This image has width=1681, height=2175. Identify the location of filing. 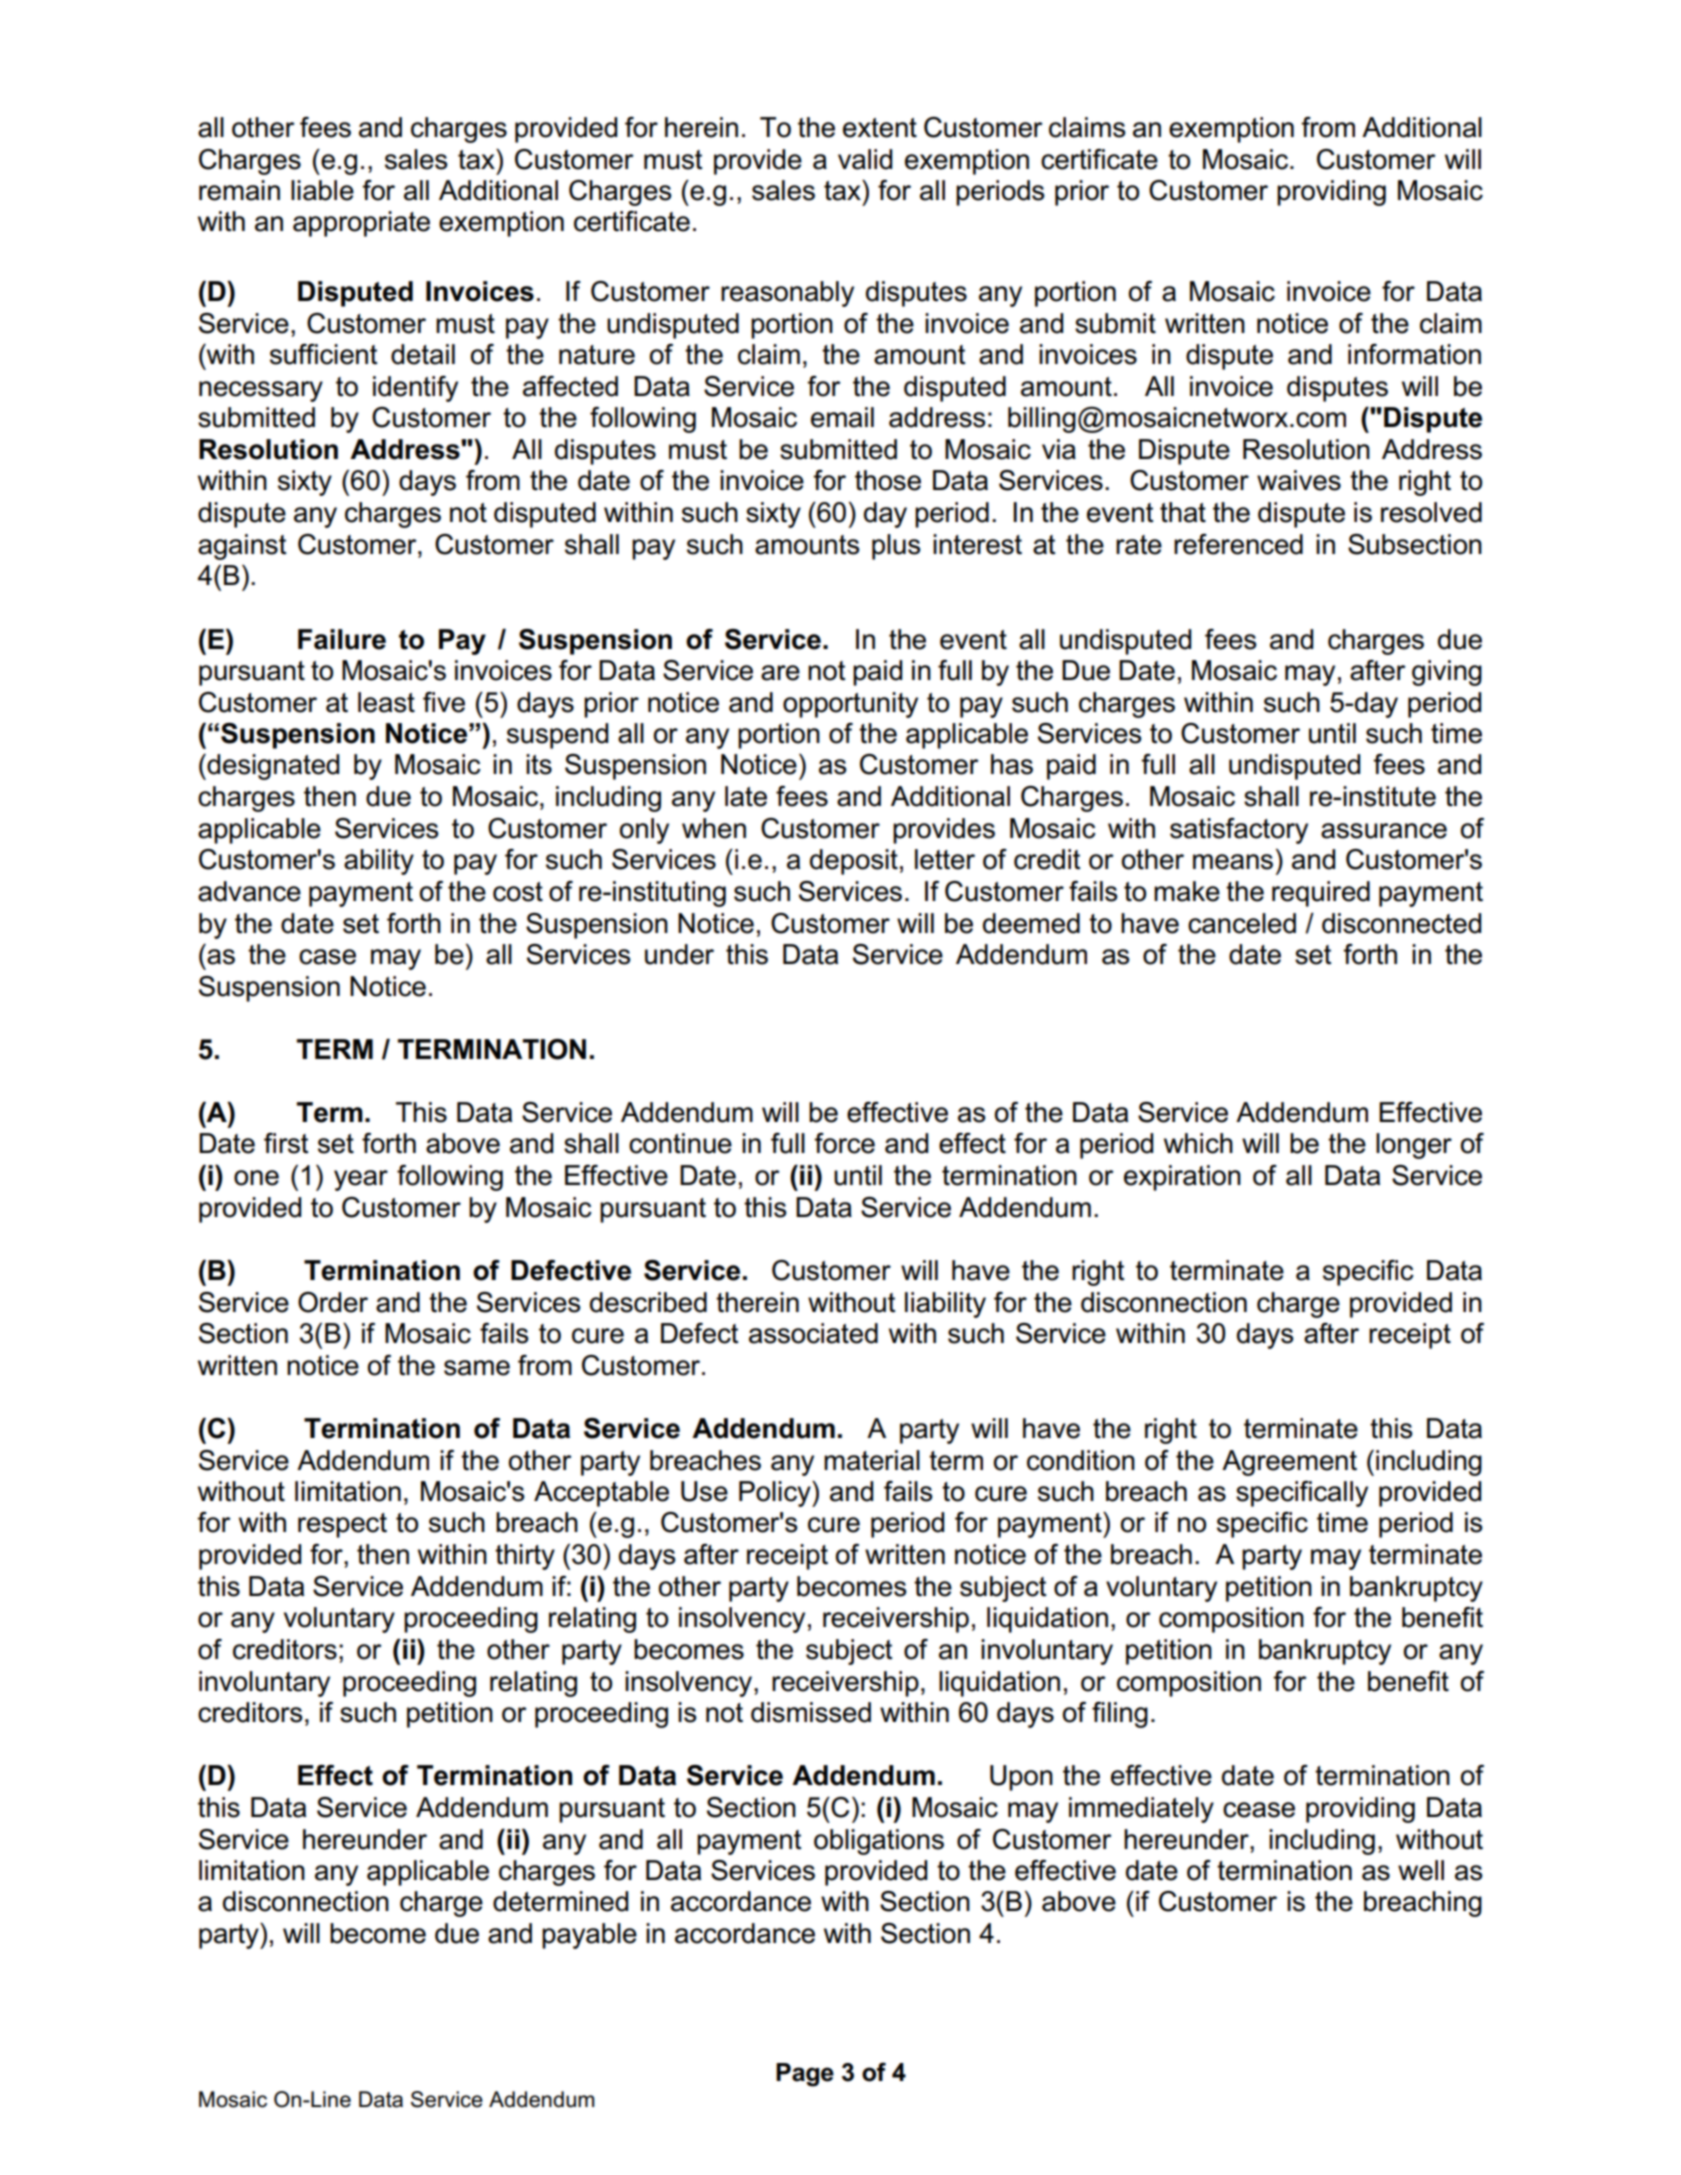
(1120, 1715).
